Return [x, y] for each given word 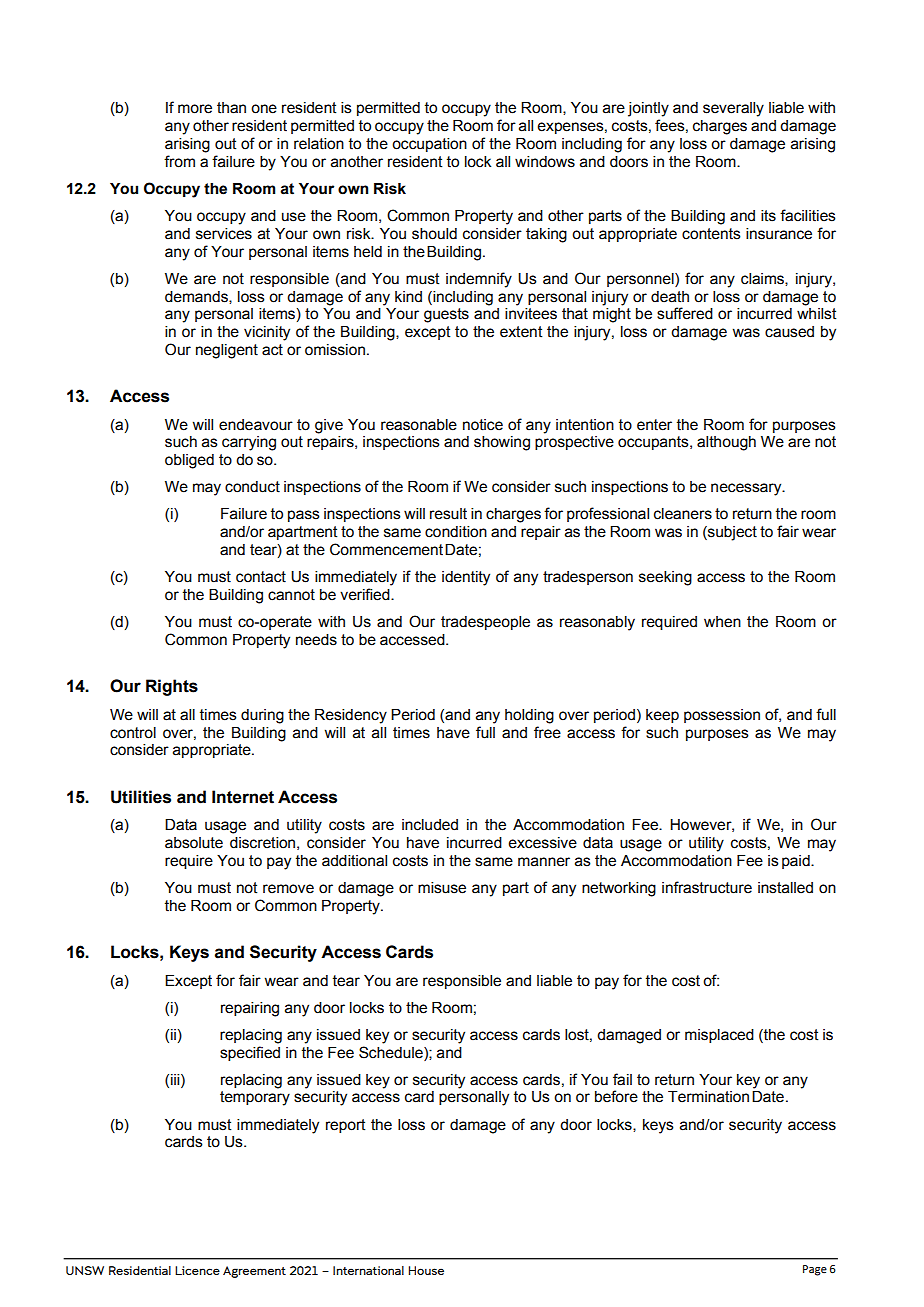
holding [529, 716]
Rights [172, 687]
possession [722, 716]
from [179, 161]
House [426, 1270]
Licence [197, 1270]
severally [733, 109]
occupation [429, 145]
